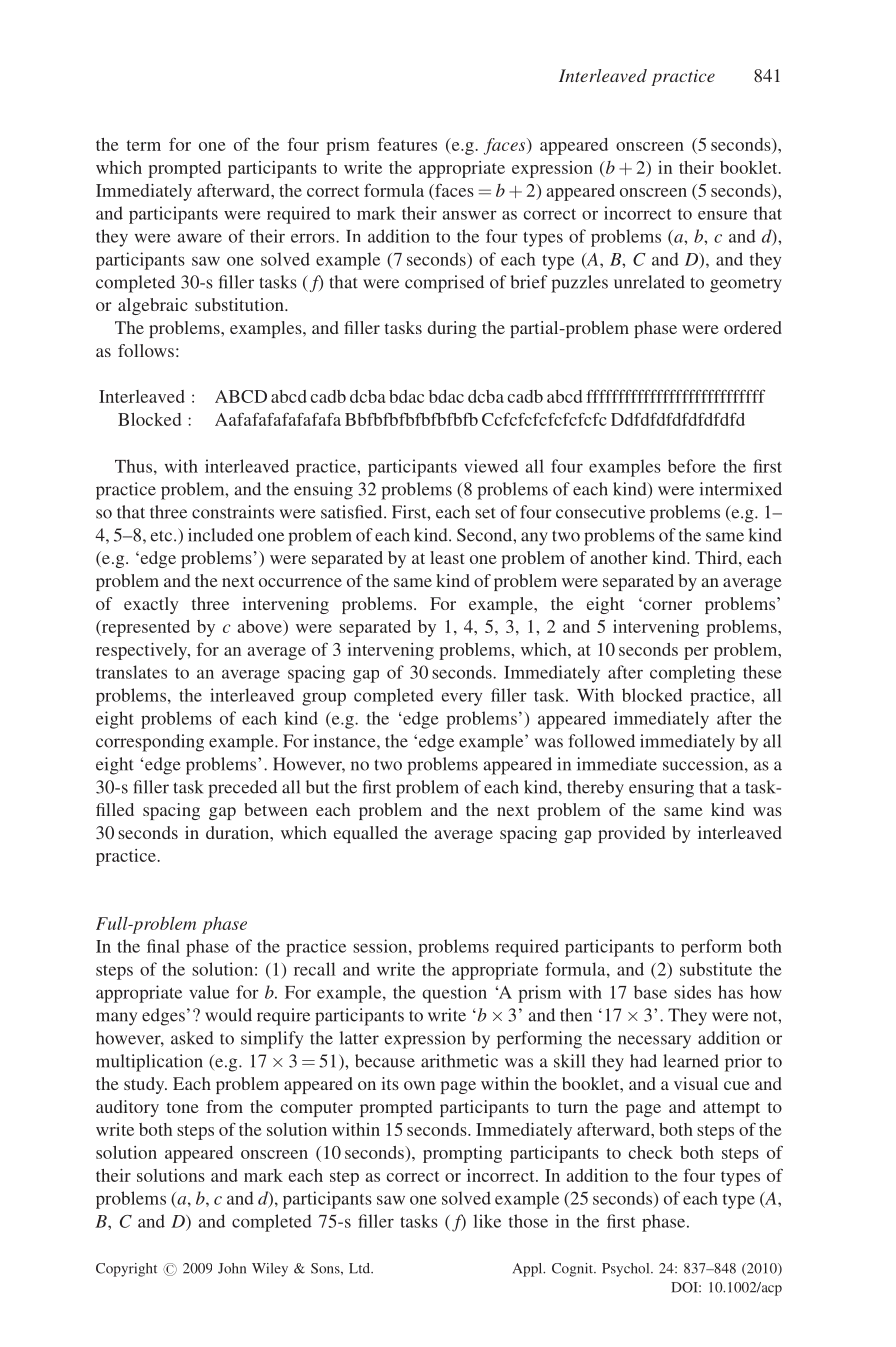 The image size is (896, 1347). Describe the element at coordinates (722, 215) in the image. I see `ensure` at that location.
